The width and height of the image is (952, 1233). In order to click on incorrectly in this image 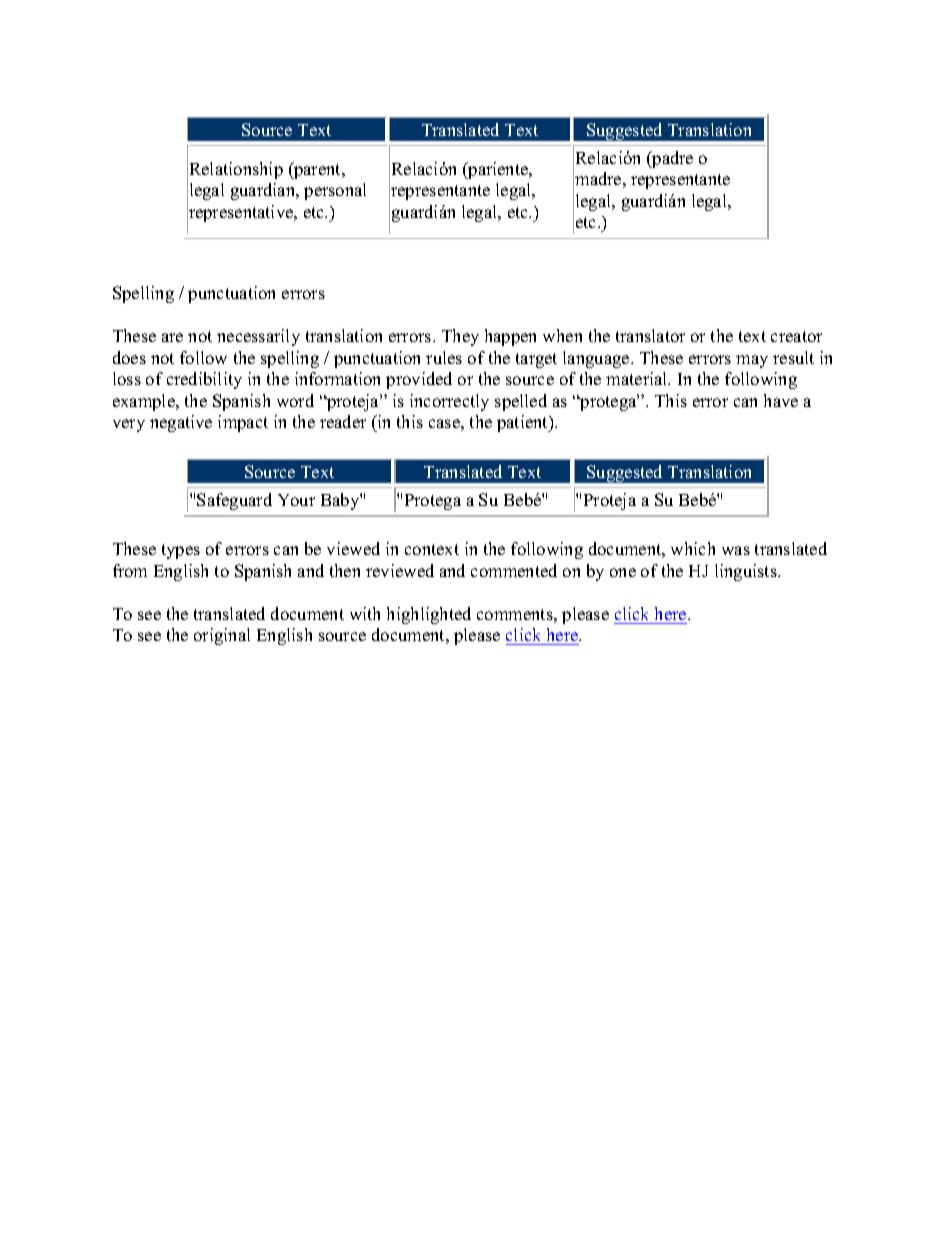, I will do `click(449, 402)`.
